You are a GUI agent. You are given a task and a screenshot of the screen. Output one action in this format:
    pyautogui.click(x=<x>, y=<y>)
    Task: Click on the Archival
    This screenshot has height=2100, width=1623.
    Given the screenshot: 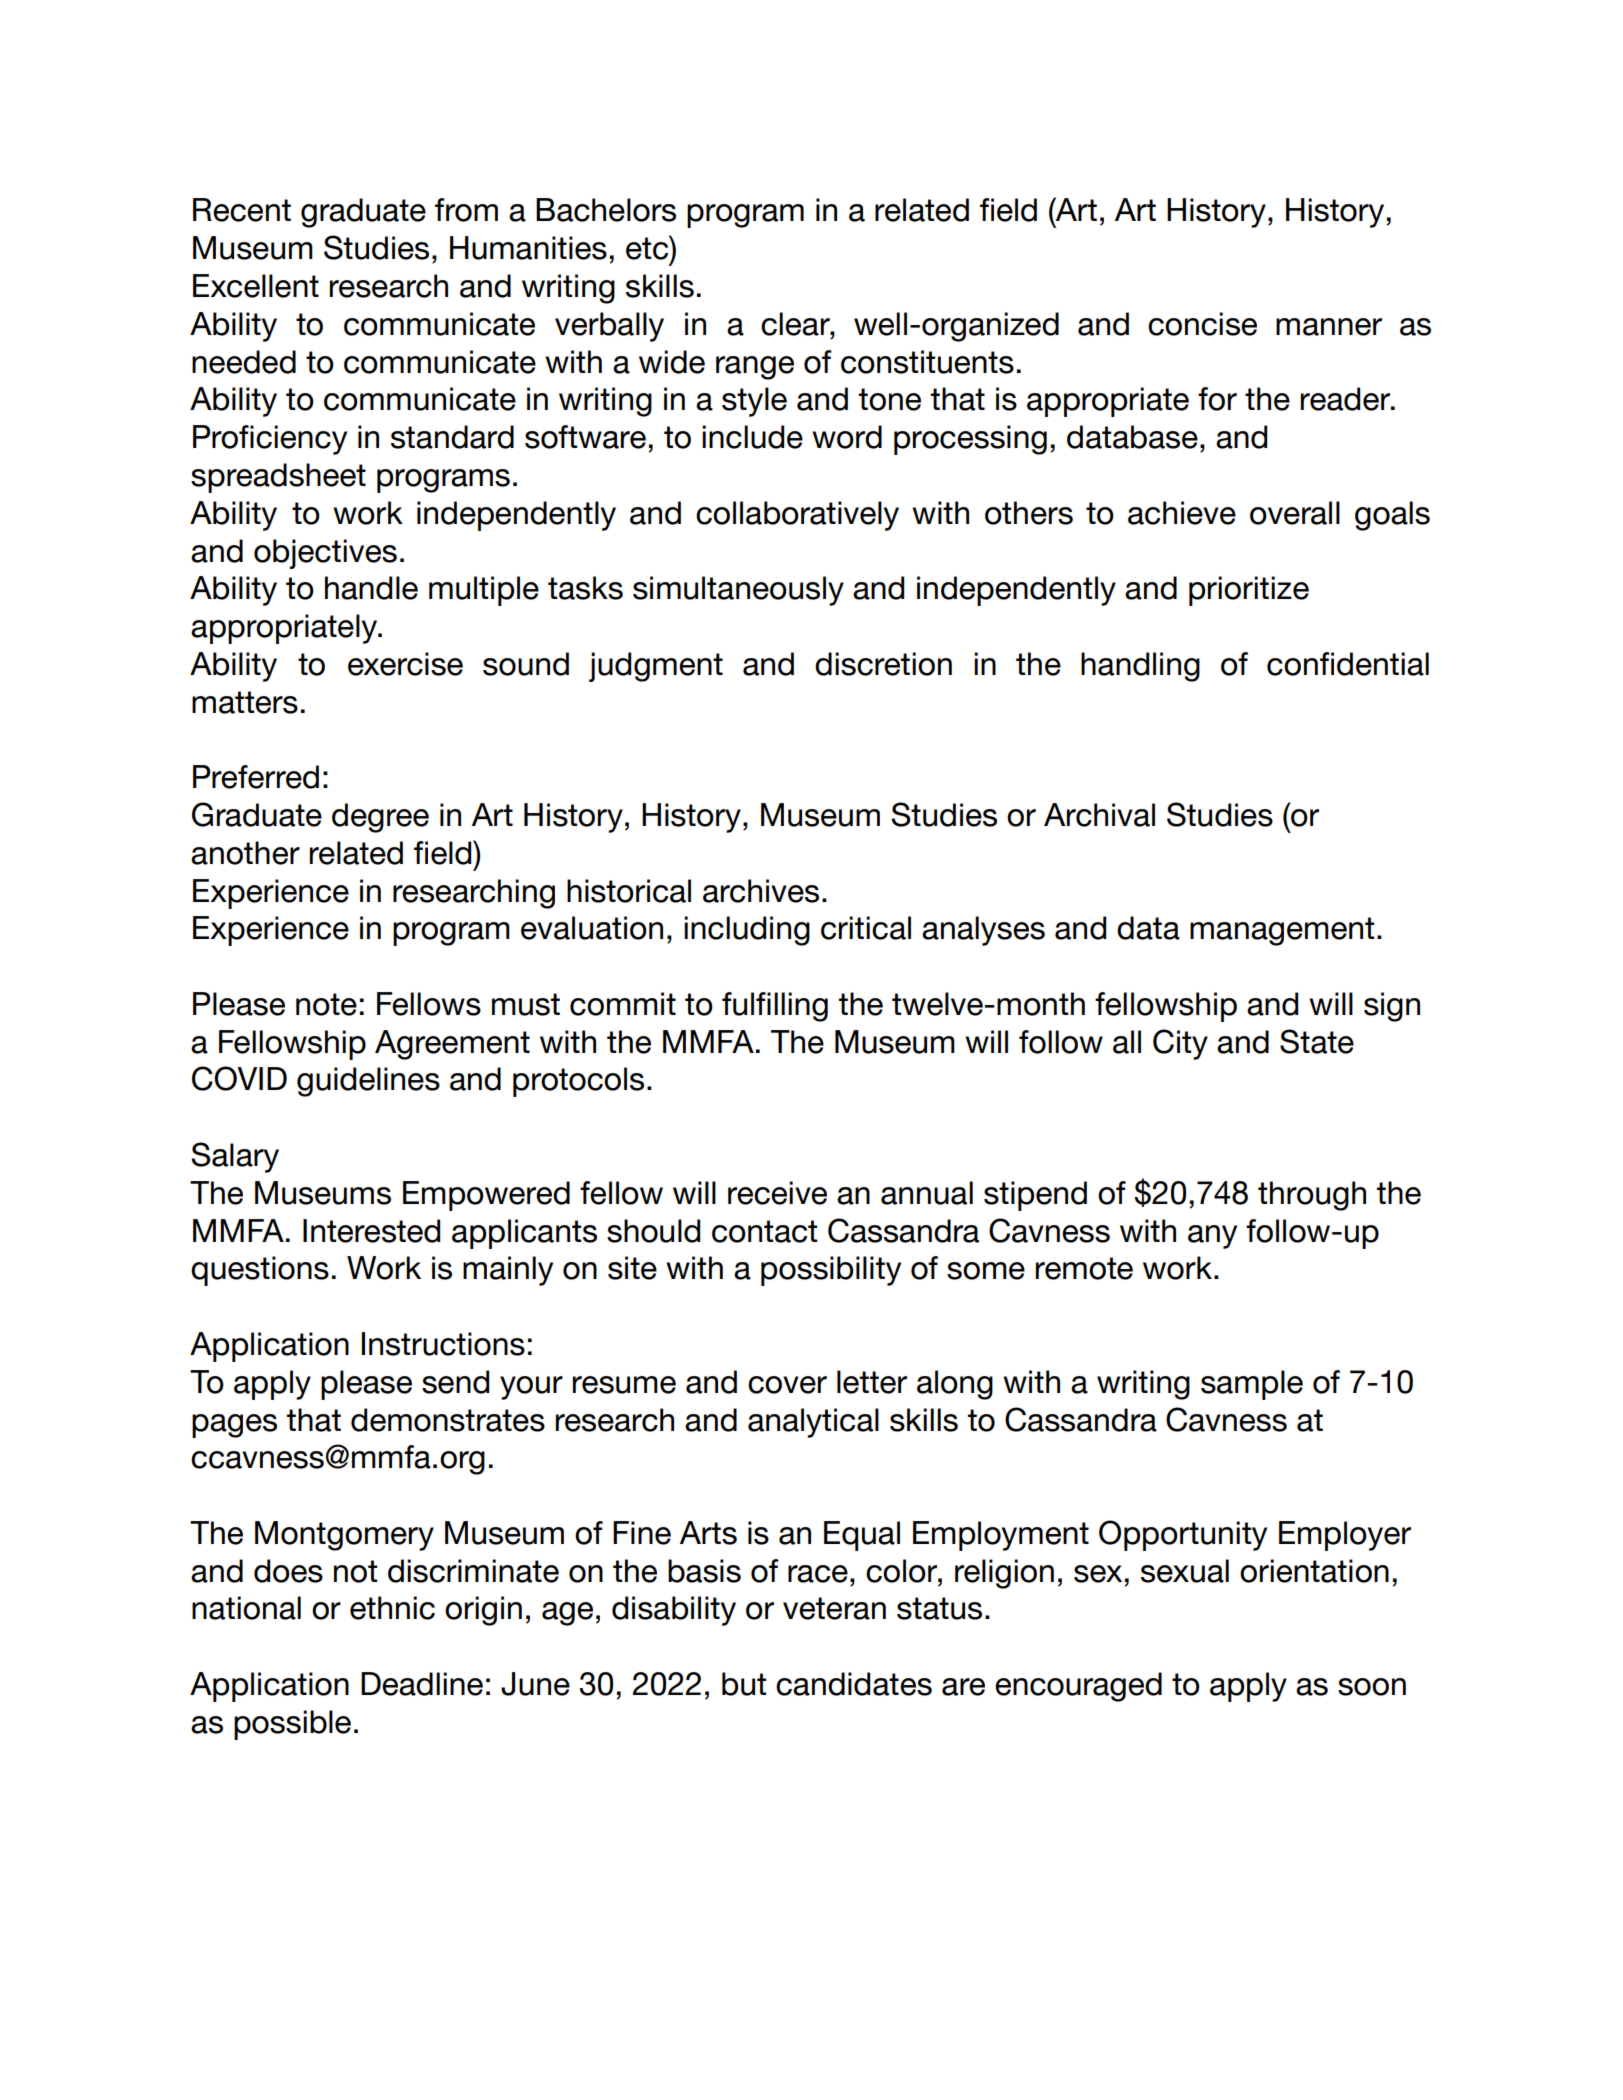 What is the action you would take?
    pyautogui.click(x=1099, y=815)
